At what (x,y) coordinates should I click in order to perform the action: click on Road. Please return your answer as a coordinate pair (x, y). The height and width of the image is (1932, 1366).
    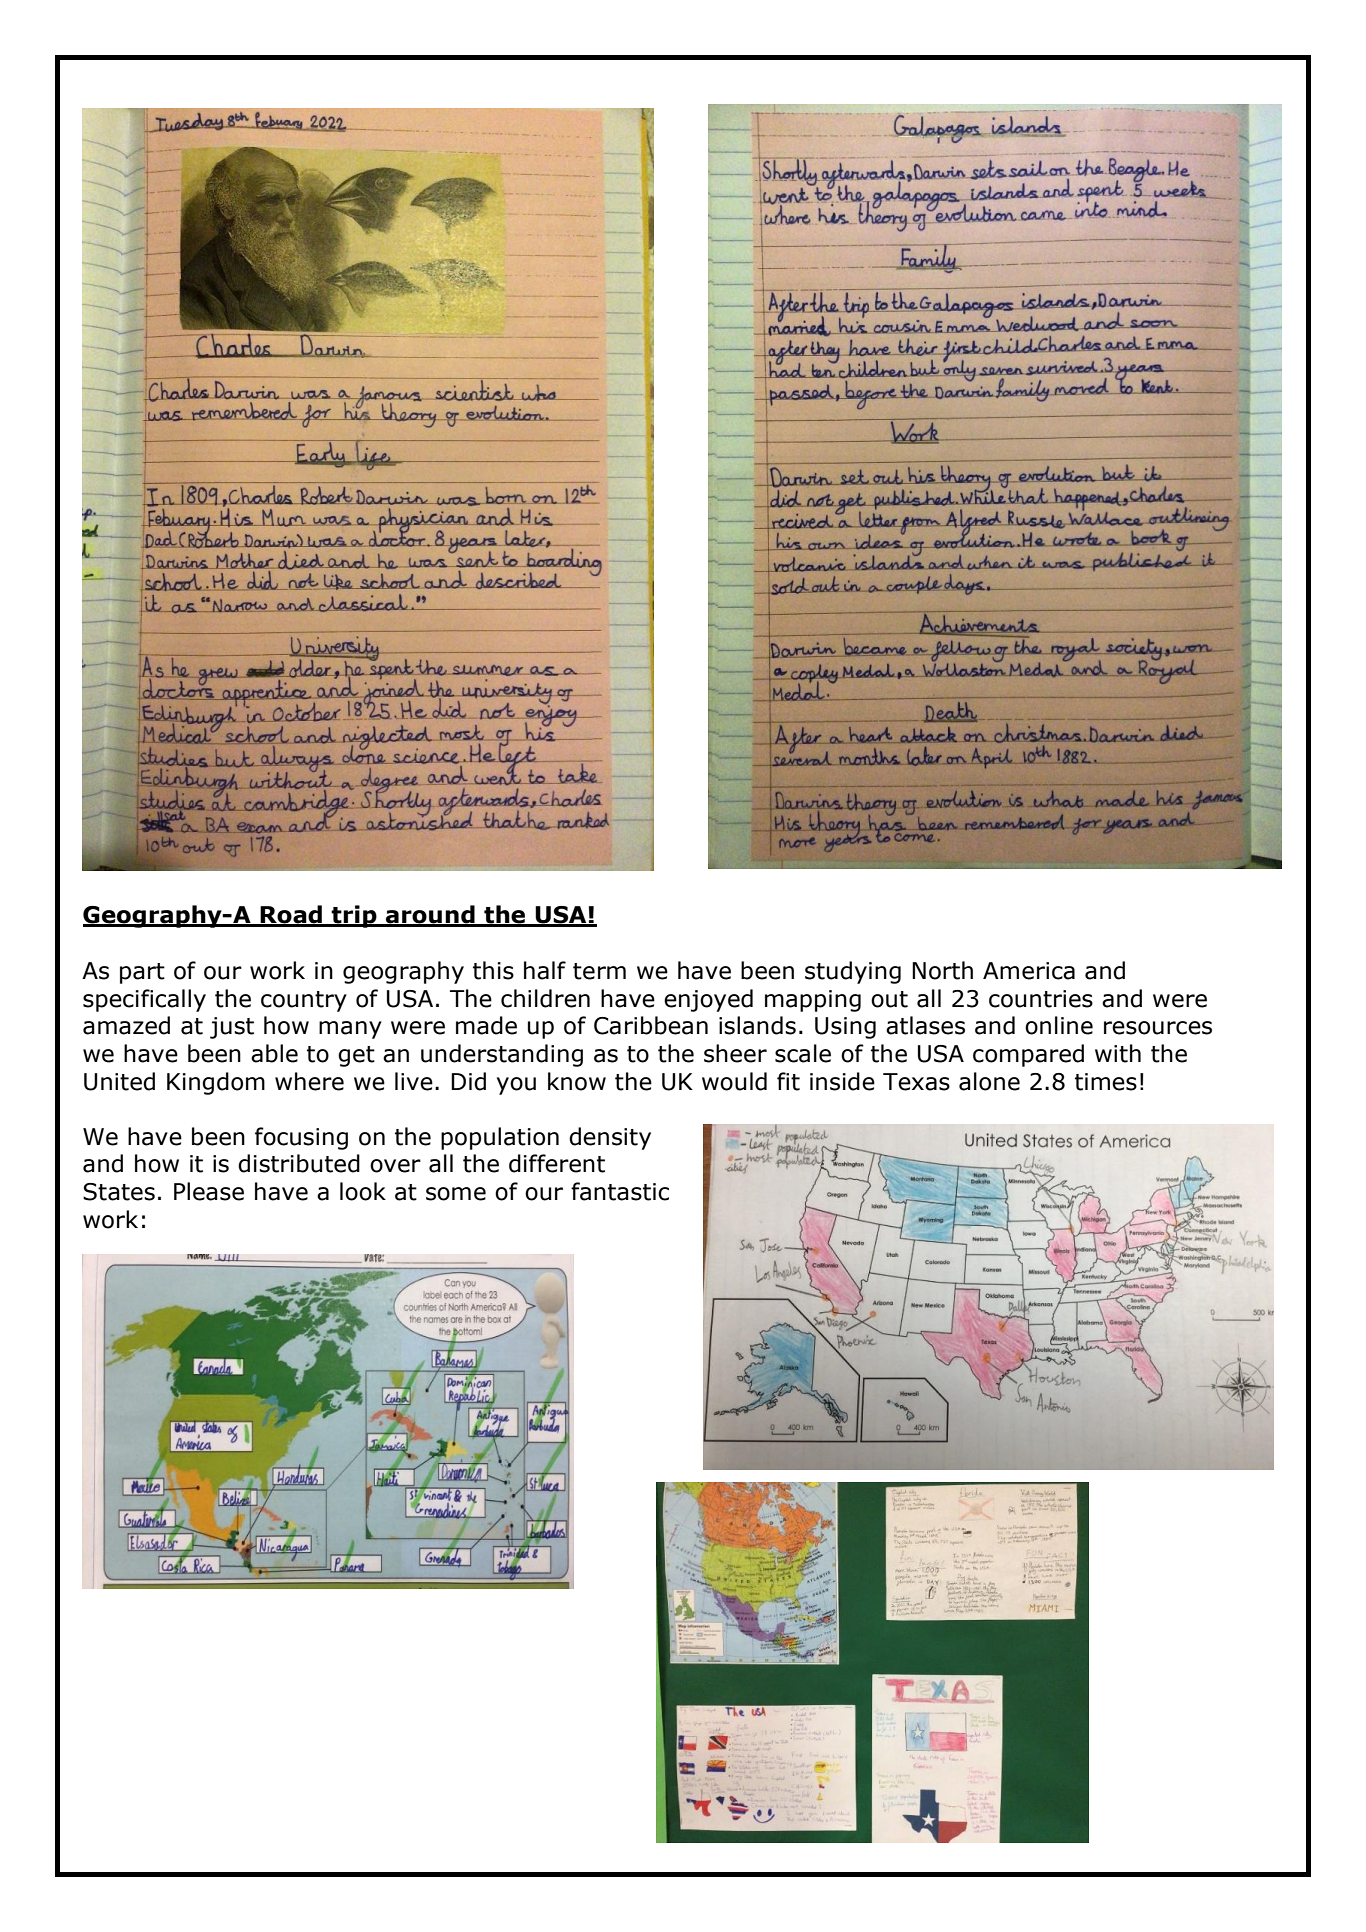
    Looking at the image, I should click on (291, 915).
